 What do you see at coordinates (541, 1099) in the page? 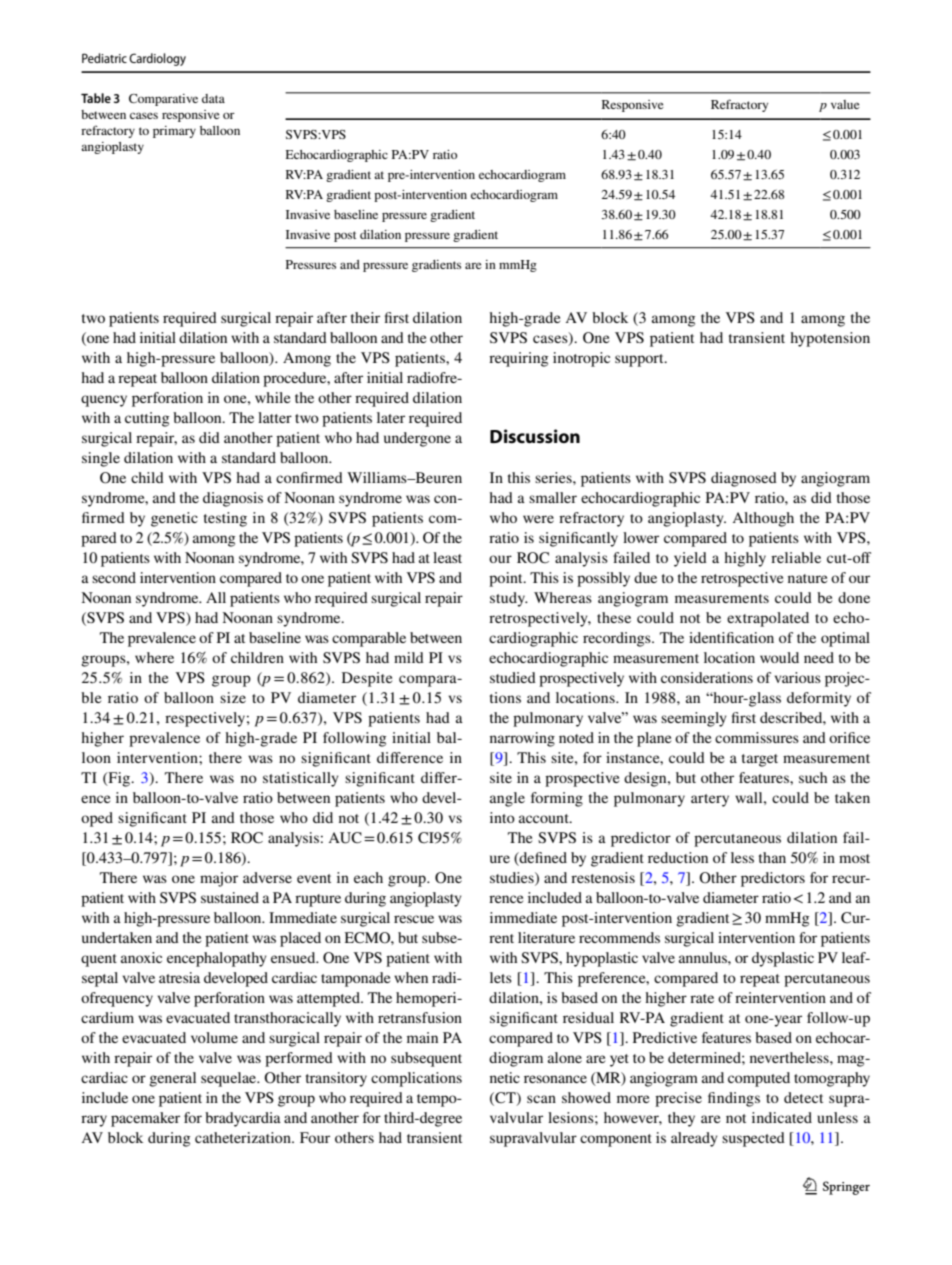
I see `scan` at bounding box center [541, 1099].
